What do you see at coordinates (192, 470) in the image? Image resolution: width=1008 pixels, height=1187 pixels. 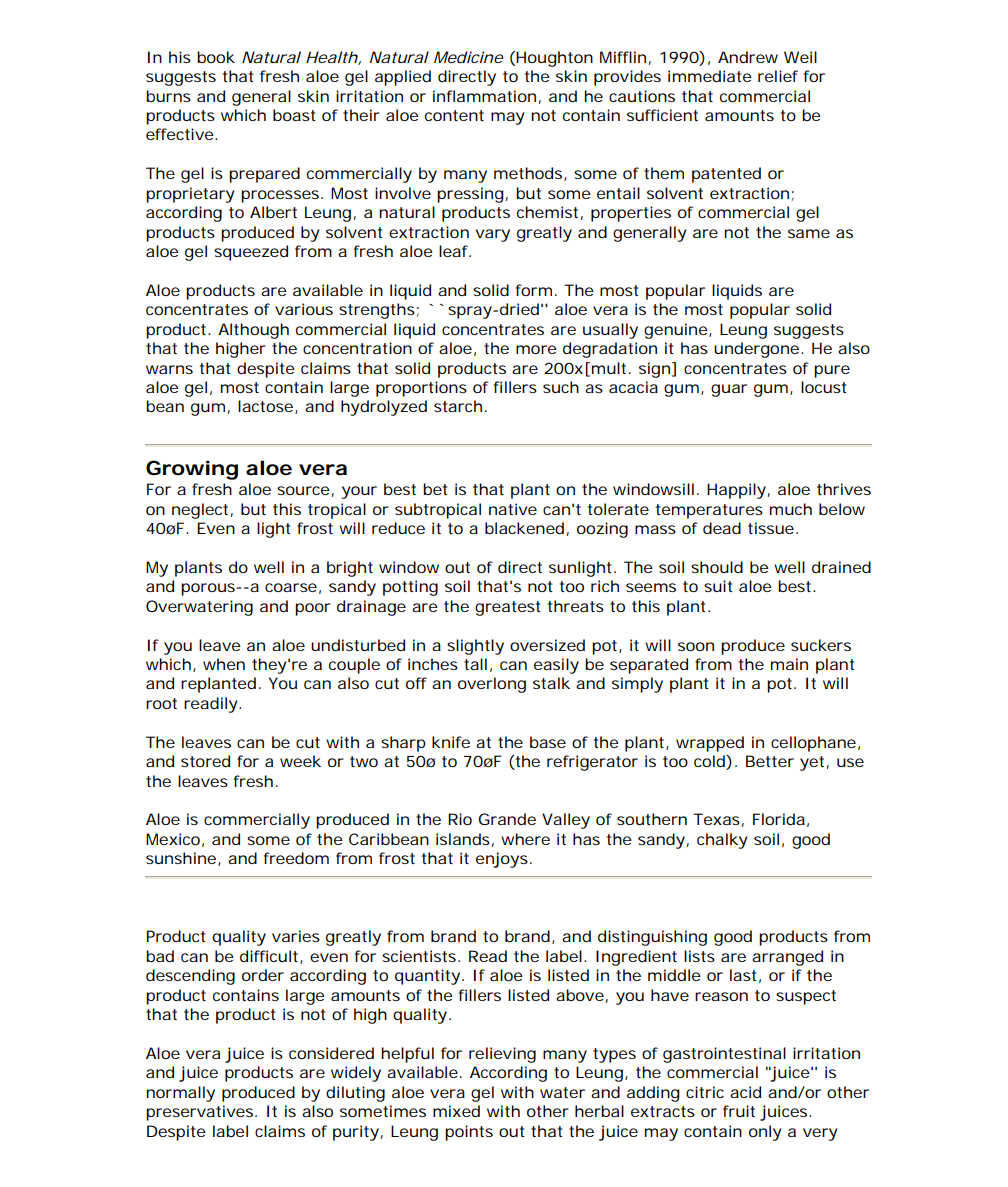 I see `Growing` at bounding box center [192, 470].
